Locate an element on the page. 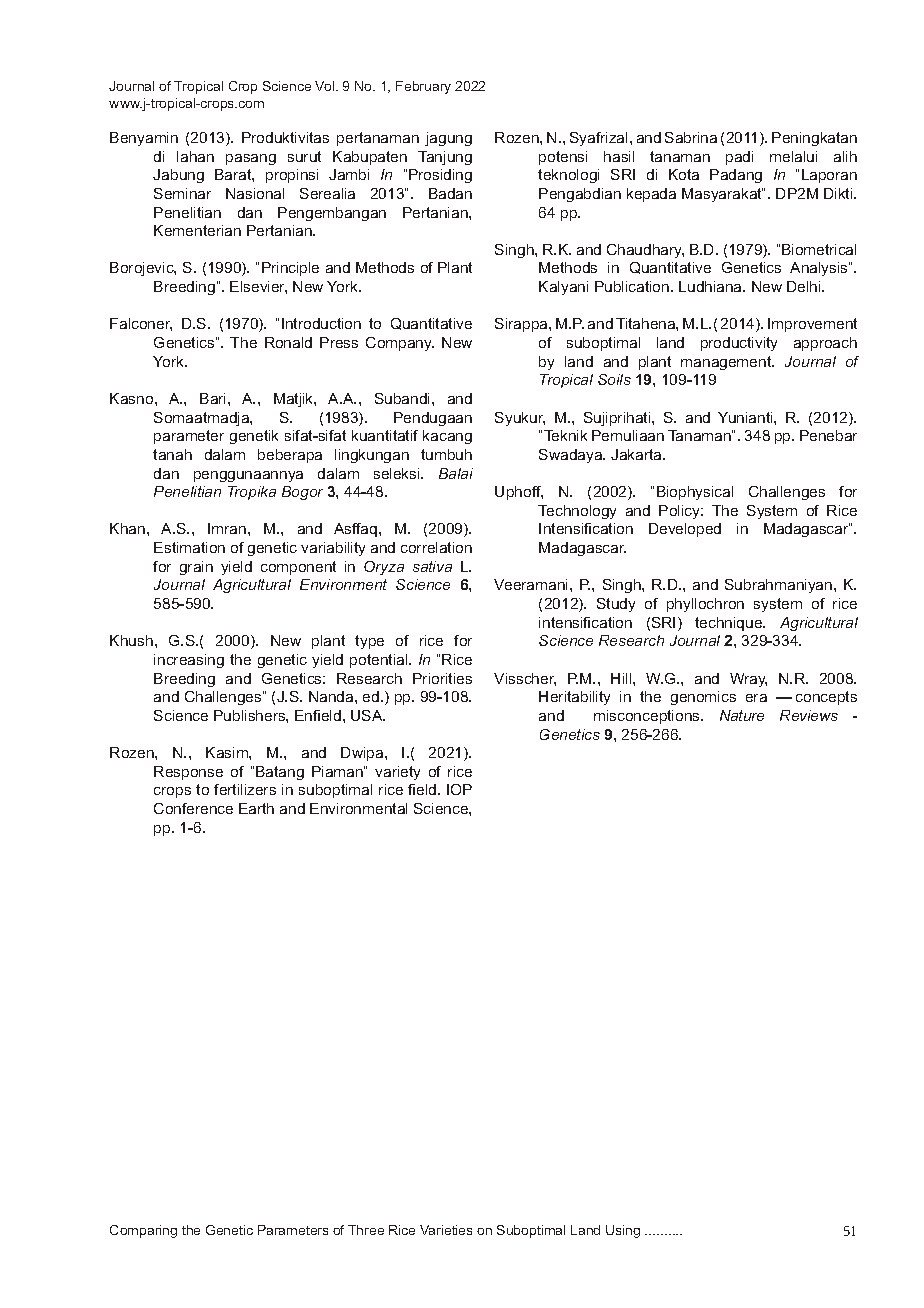 This image has height=1308, width=924. padi is located at coordinates (739, 158).
